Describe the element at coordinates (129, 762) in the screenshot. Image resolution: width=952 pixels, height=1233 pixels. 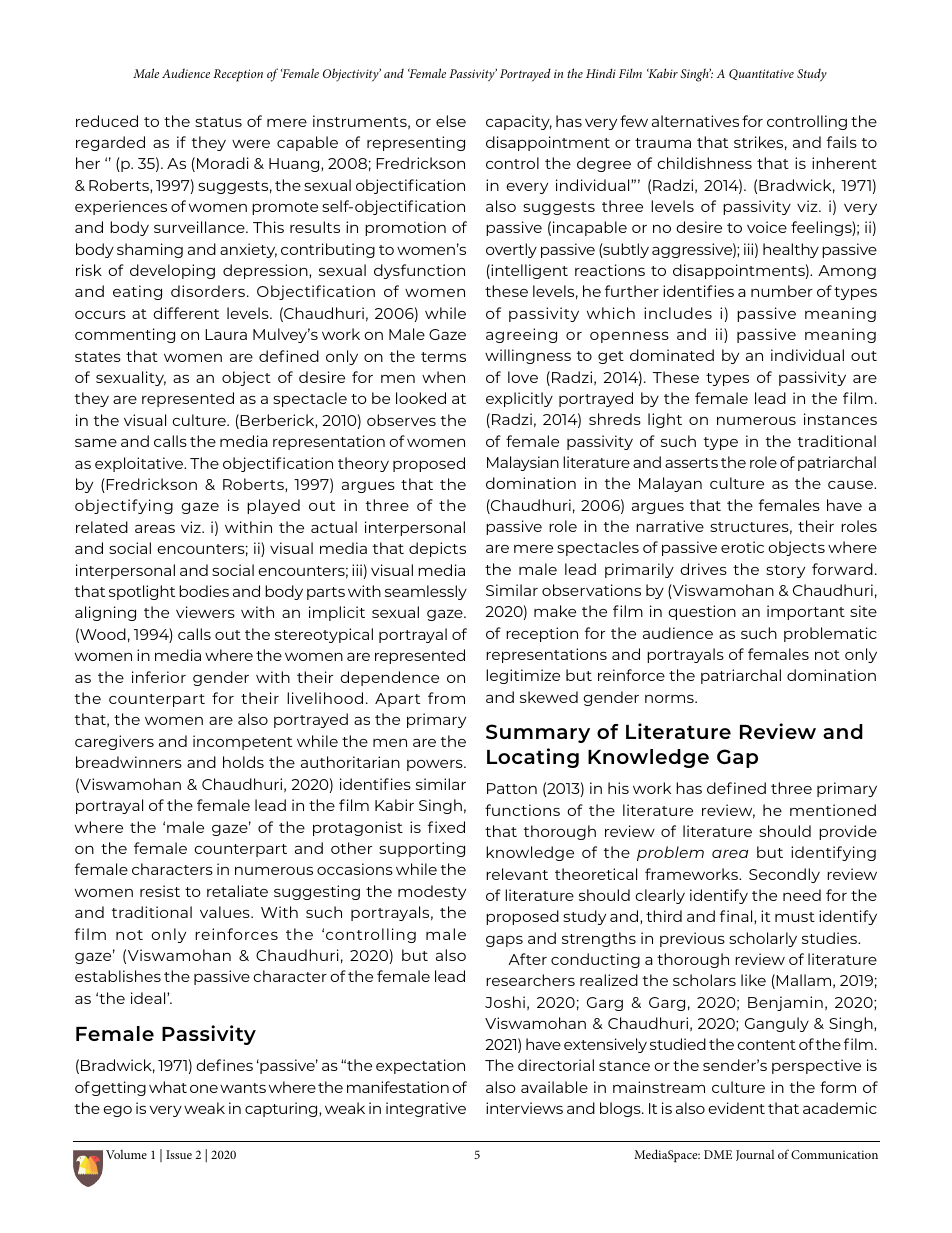
I see `breadwinners` at that location.
